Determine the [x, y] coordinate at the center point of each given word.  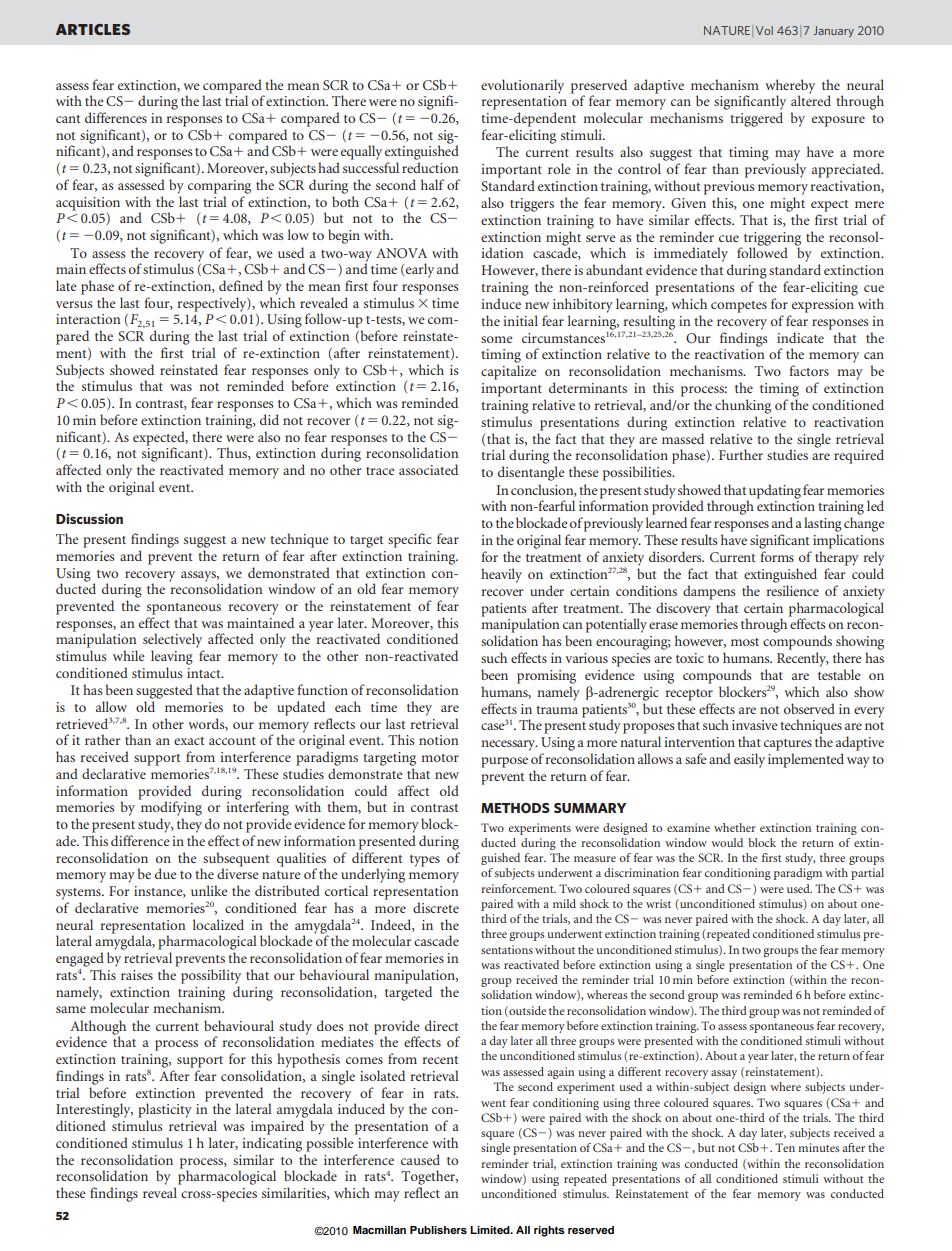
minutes [819, 1147]
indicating [272, 1144]
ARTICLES [93, 29]
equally [361, 152]
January [834, 31]
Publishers [438, 1230]
